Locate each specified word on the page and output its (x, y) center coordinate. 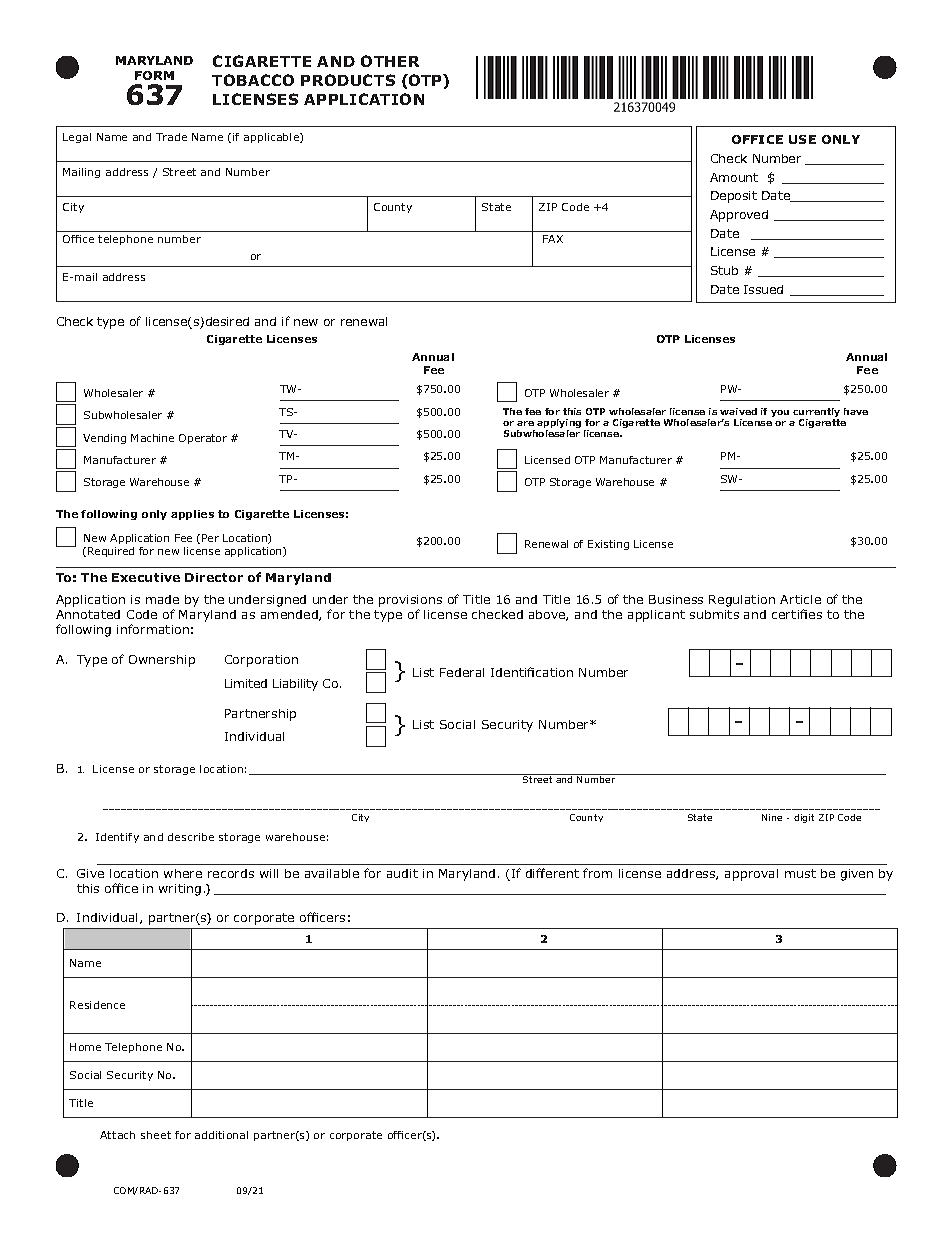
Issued (763, 289)
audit (402, 873)
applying (559, 425)
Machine (152, 438)
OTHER (390, 61)
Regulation (742, 601)
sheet (156, 1135)
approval (751, 875)
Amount (734, 177)
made (162, 599)
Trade (171, 137)
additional (221, 1135)
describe (191, 837)
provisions (410, 601)
